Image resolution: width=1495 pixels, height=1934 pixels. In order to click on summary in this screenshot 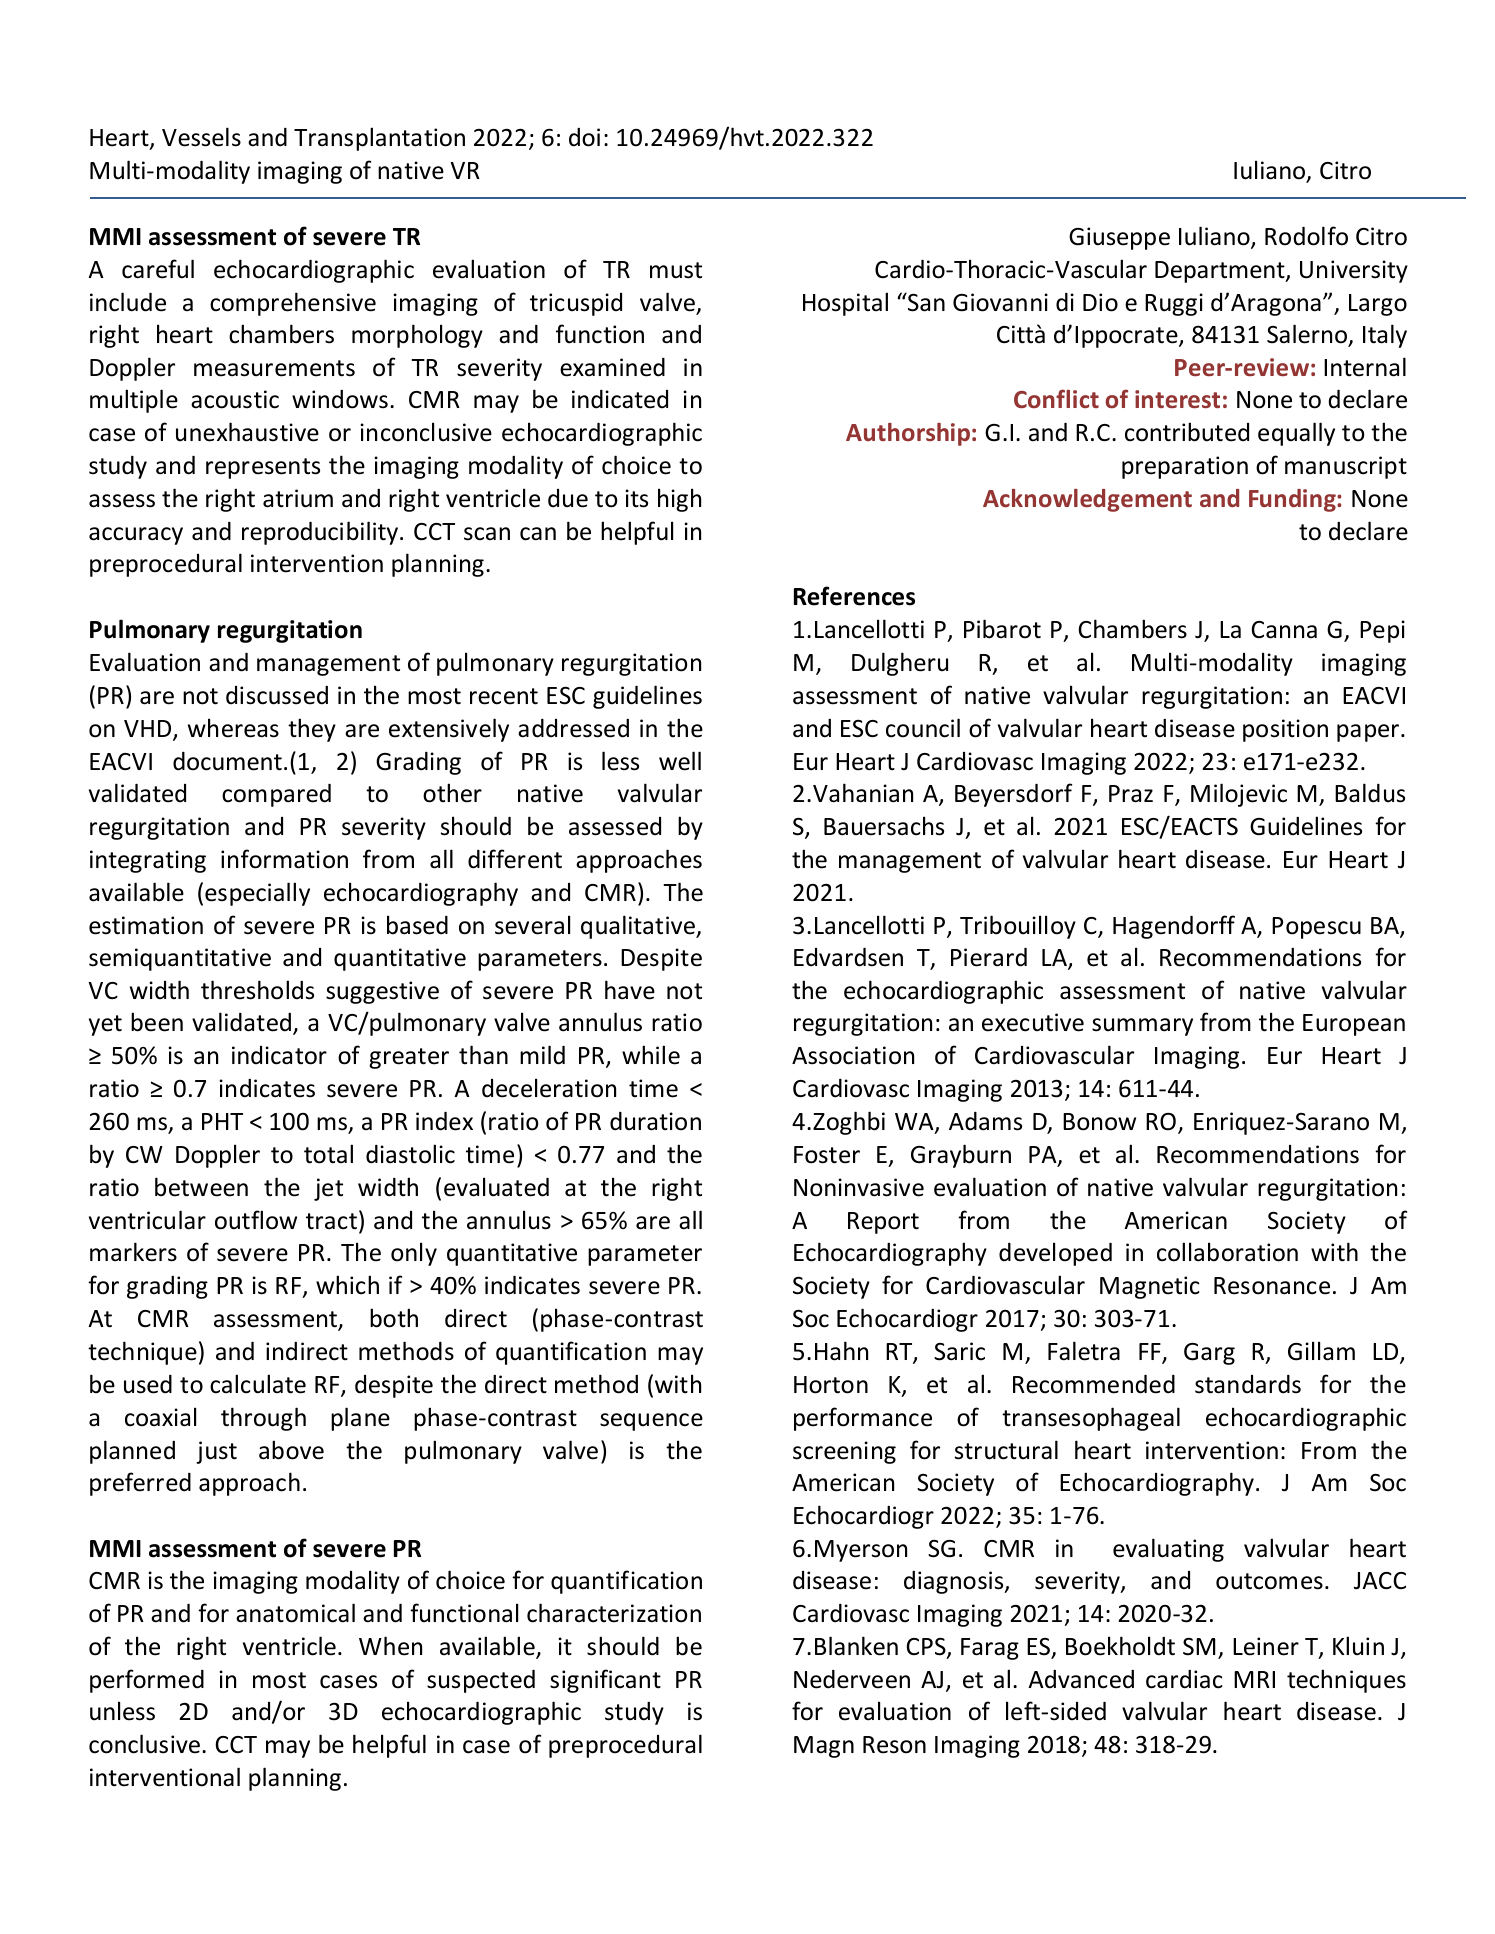, I will do `click(1142, 1027)`.
